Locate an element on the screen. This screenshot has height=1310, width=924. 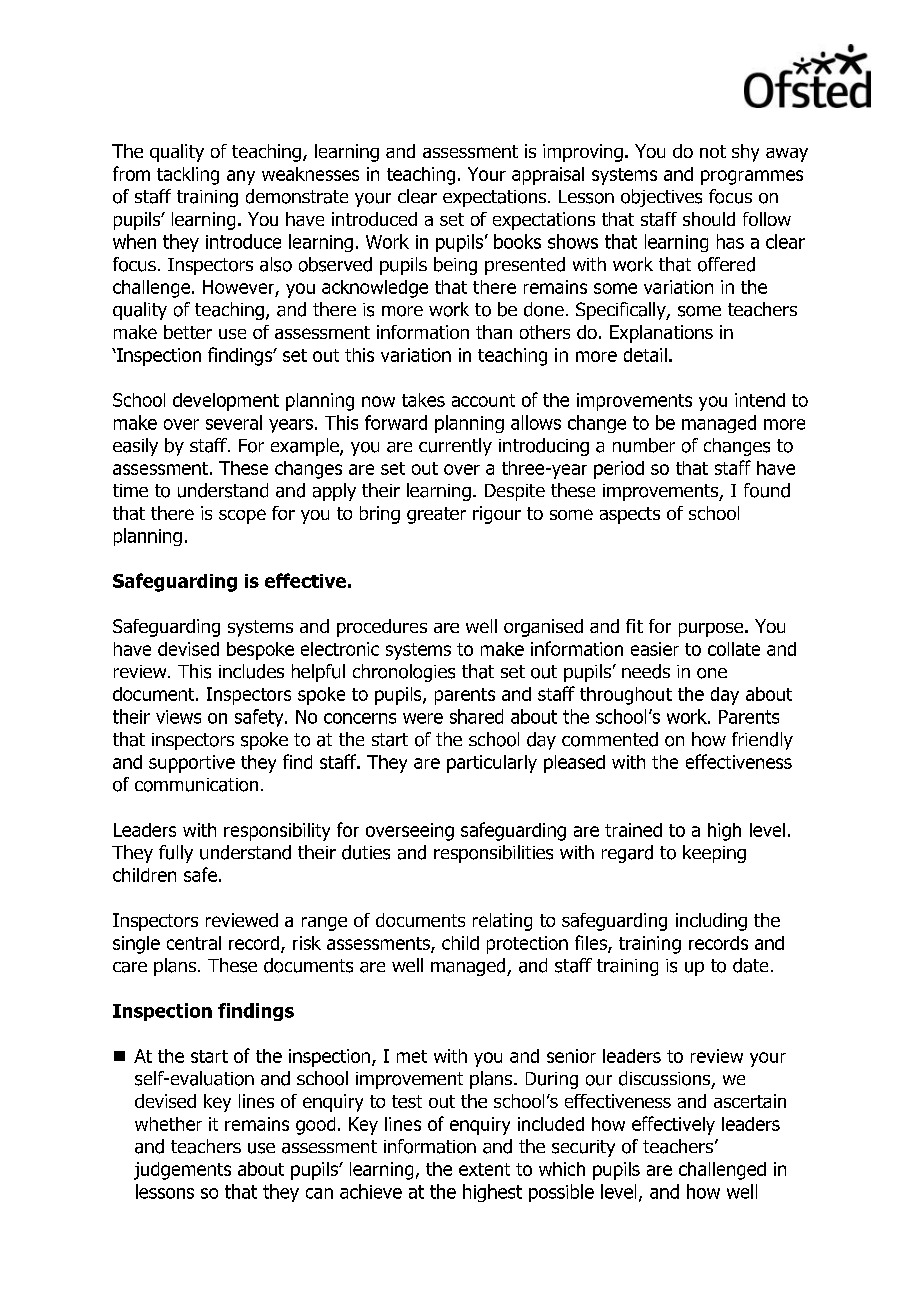
central is located at coordinates (194, 943).
